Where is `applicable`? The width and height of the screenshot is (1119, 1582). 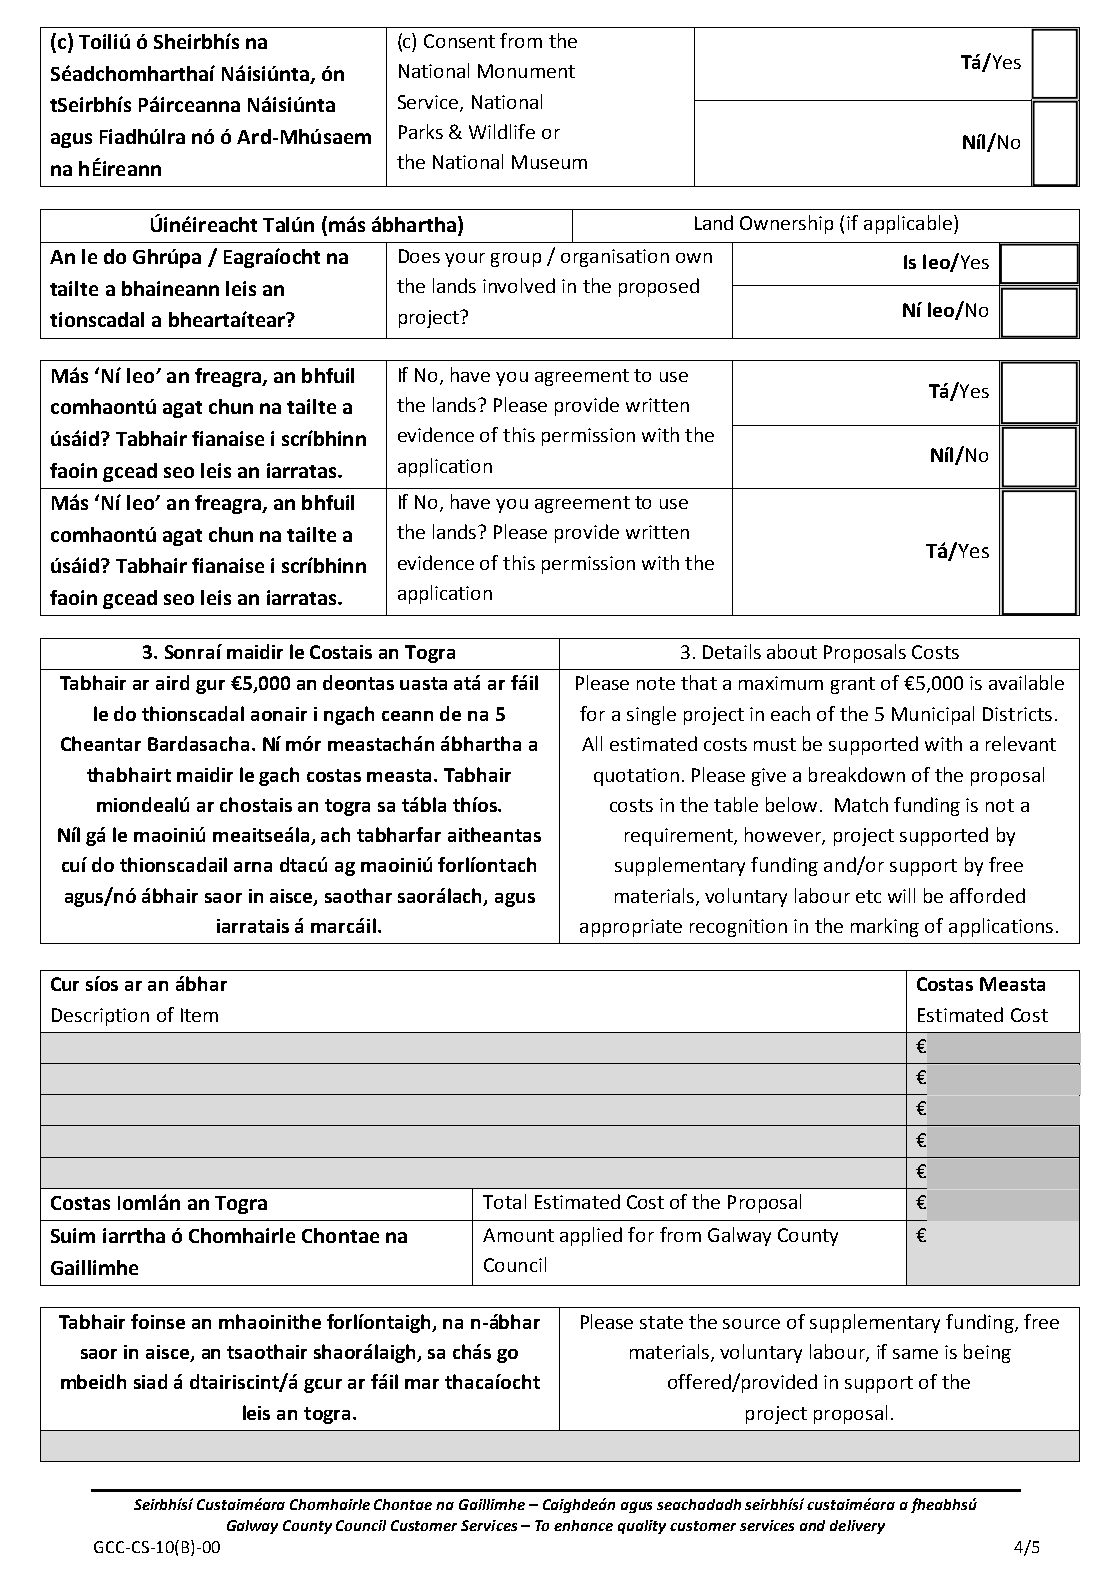 applicable is located at coordinates (908, 224).
